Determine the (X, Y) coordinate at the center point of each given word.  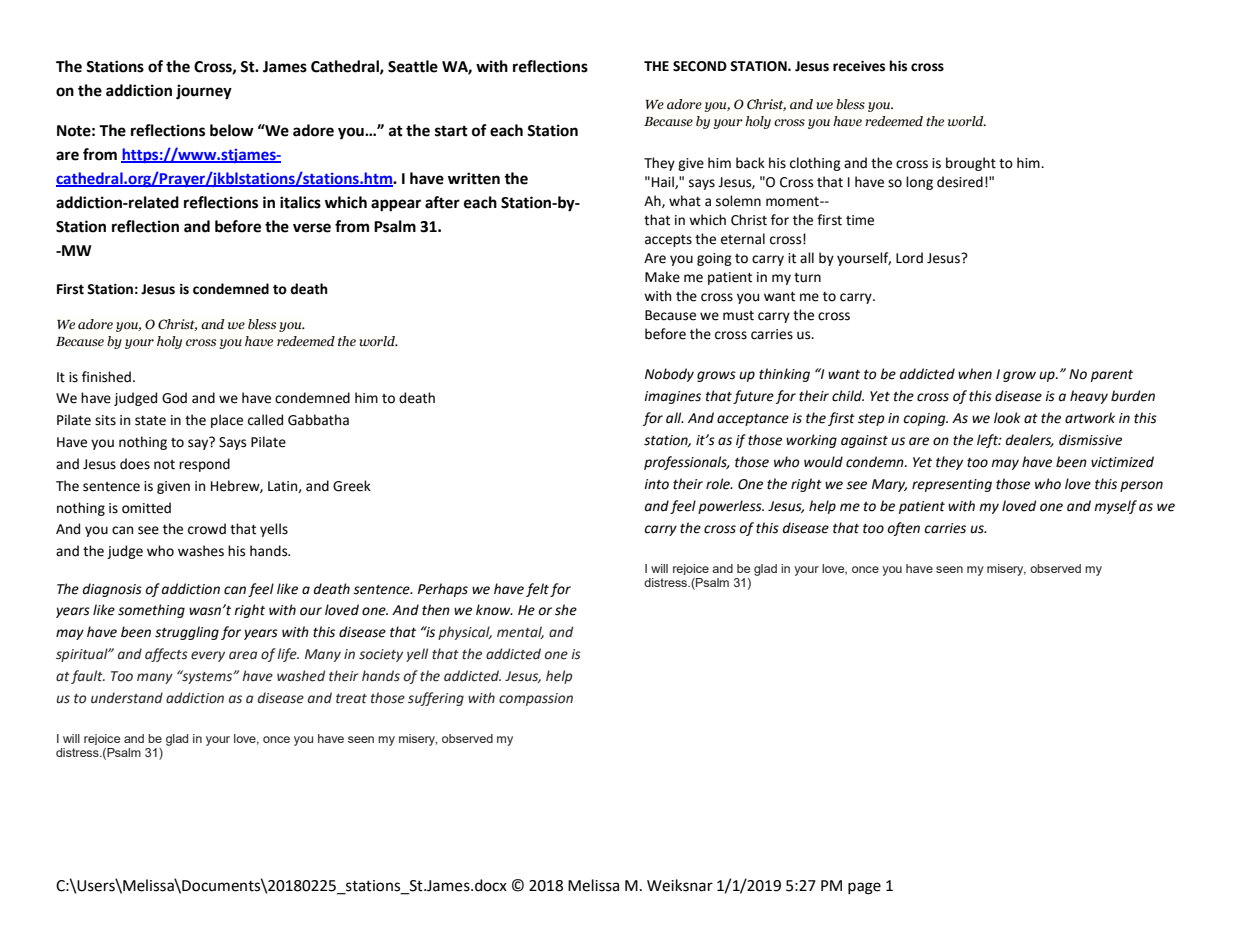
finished (106, 377)
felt (537, 590)
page (864, 888)
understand (127, 698)
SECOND (700, 66)
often (904, 529)
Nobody (669, 375)
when (975, 374)
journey (204, 92)
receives (859, 66)
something (151, 611)
